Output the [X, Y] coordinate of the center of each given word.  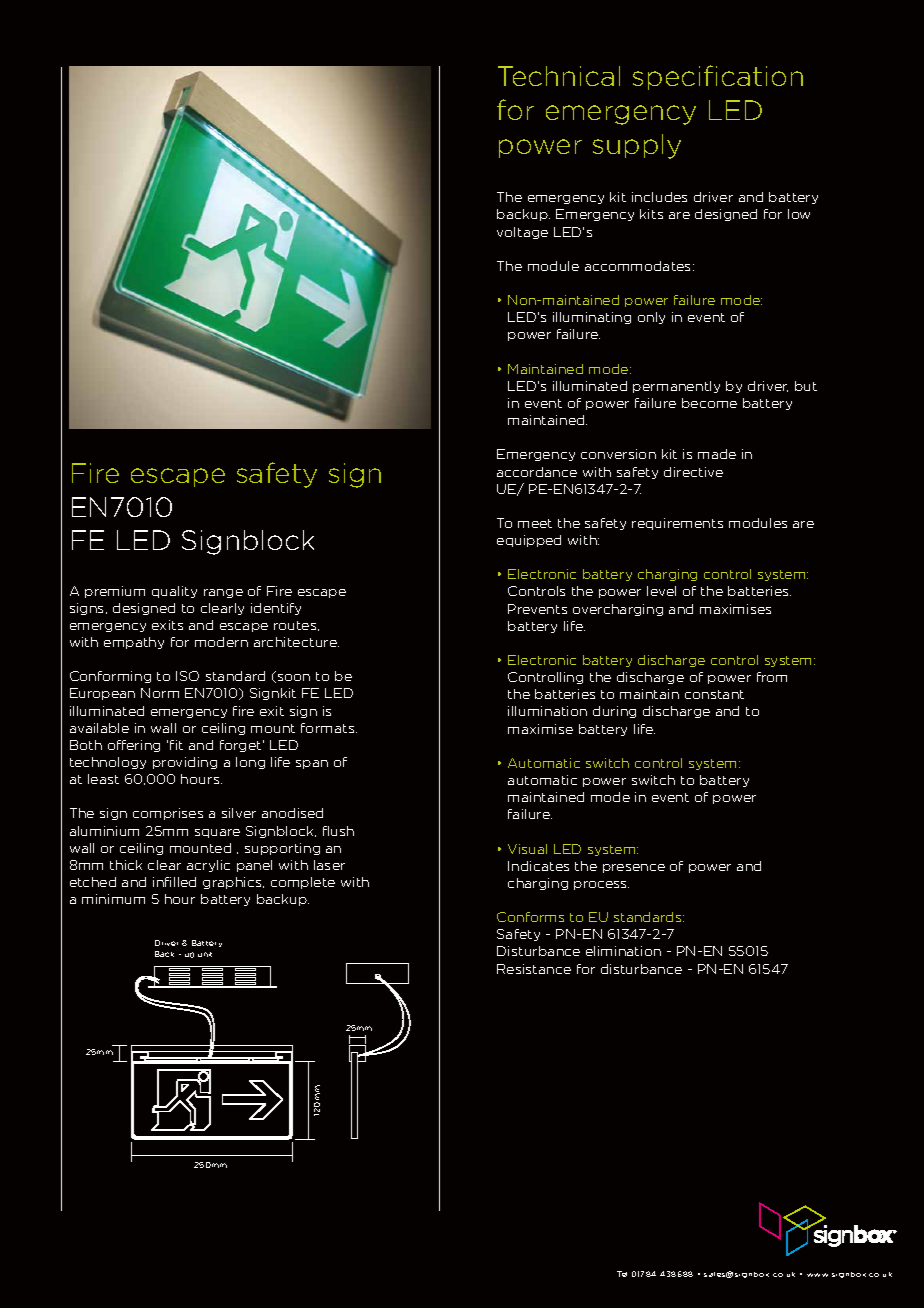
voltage [522, 233]
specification [718, 77]
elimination [623, 951]
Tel [622, 1274]
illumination [547, 711]
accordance [537, 472]
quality [174, 592]
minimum [113, 899]
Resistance [534, 969]
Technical [559, 76]
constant [714, 694]
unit [205, 954]
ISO [187, 676]
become [709, 403]
